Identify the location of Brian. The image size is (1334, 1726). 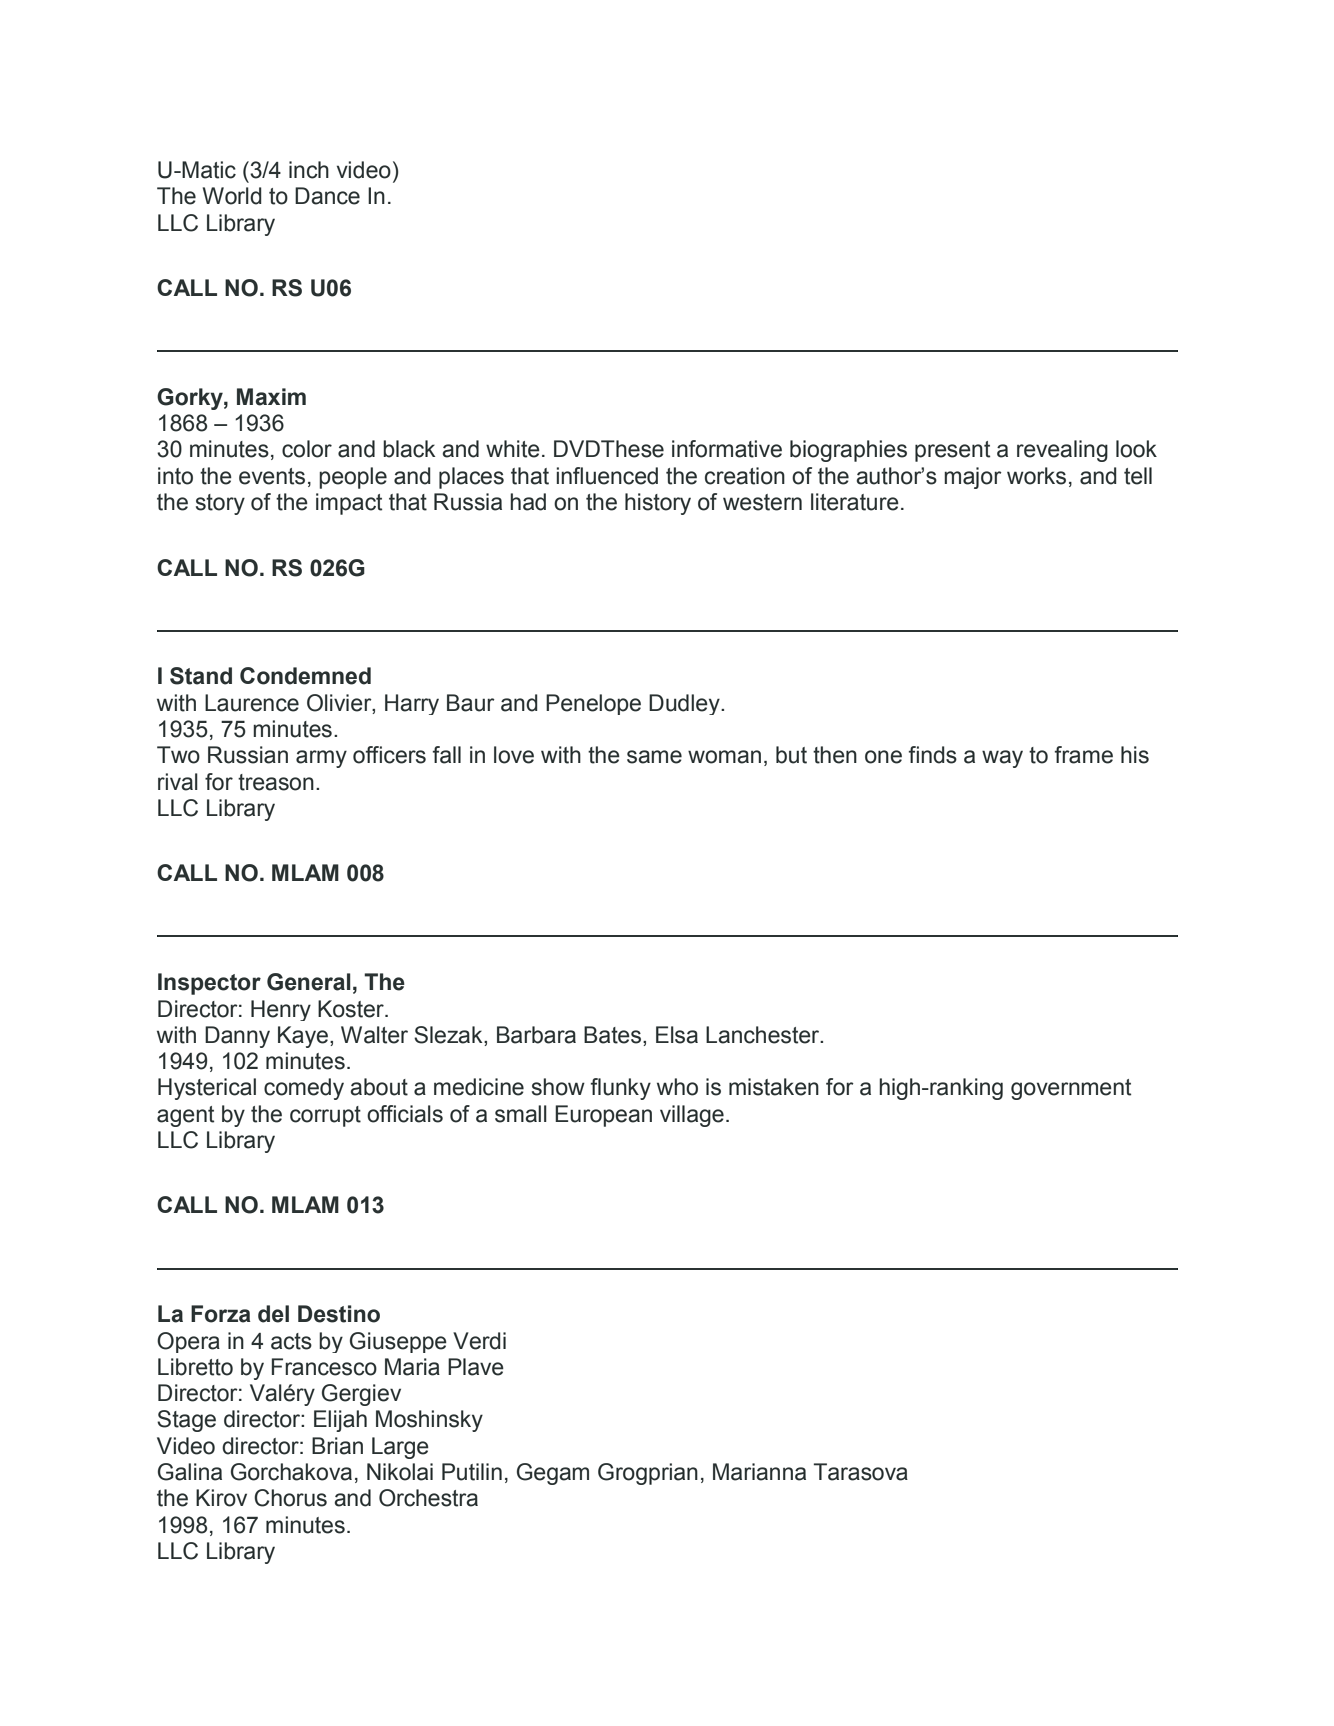
(337, 1446).
